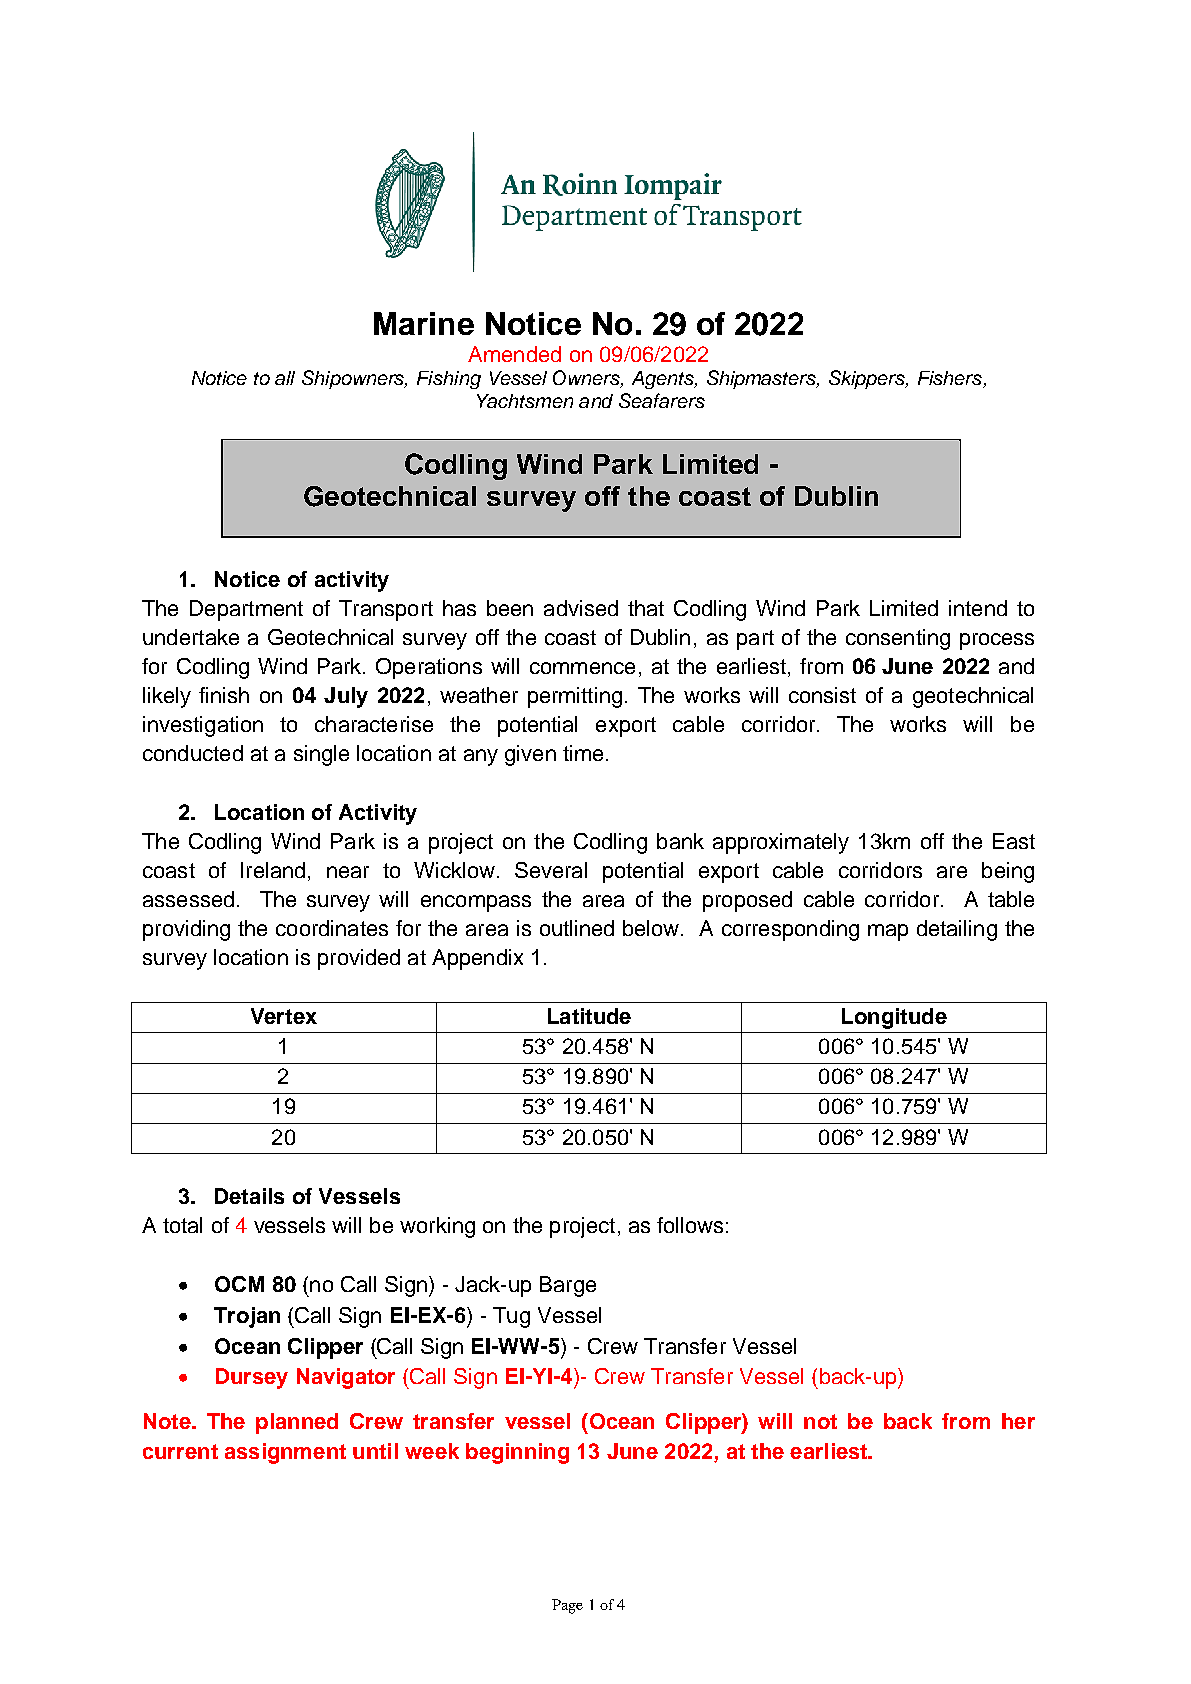 The width and height of the document is (1191, 1684). What do you see at coordinates (514, 354) in the document?
I see `Amended` at bounding box center [514, 354].
